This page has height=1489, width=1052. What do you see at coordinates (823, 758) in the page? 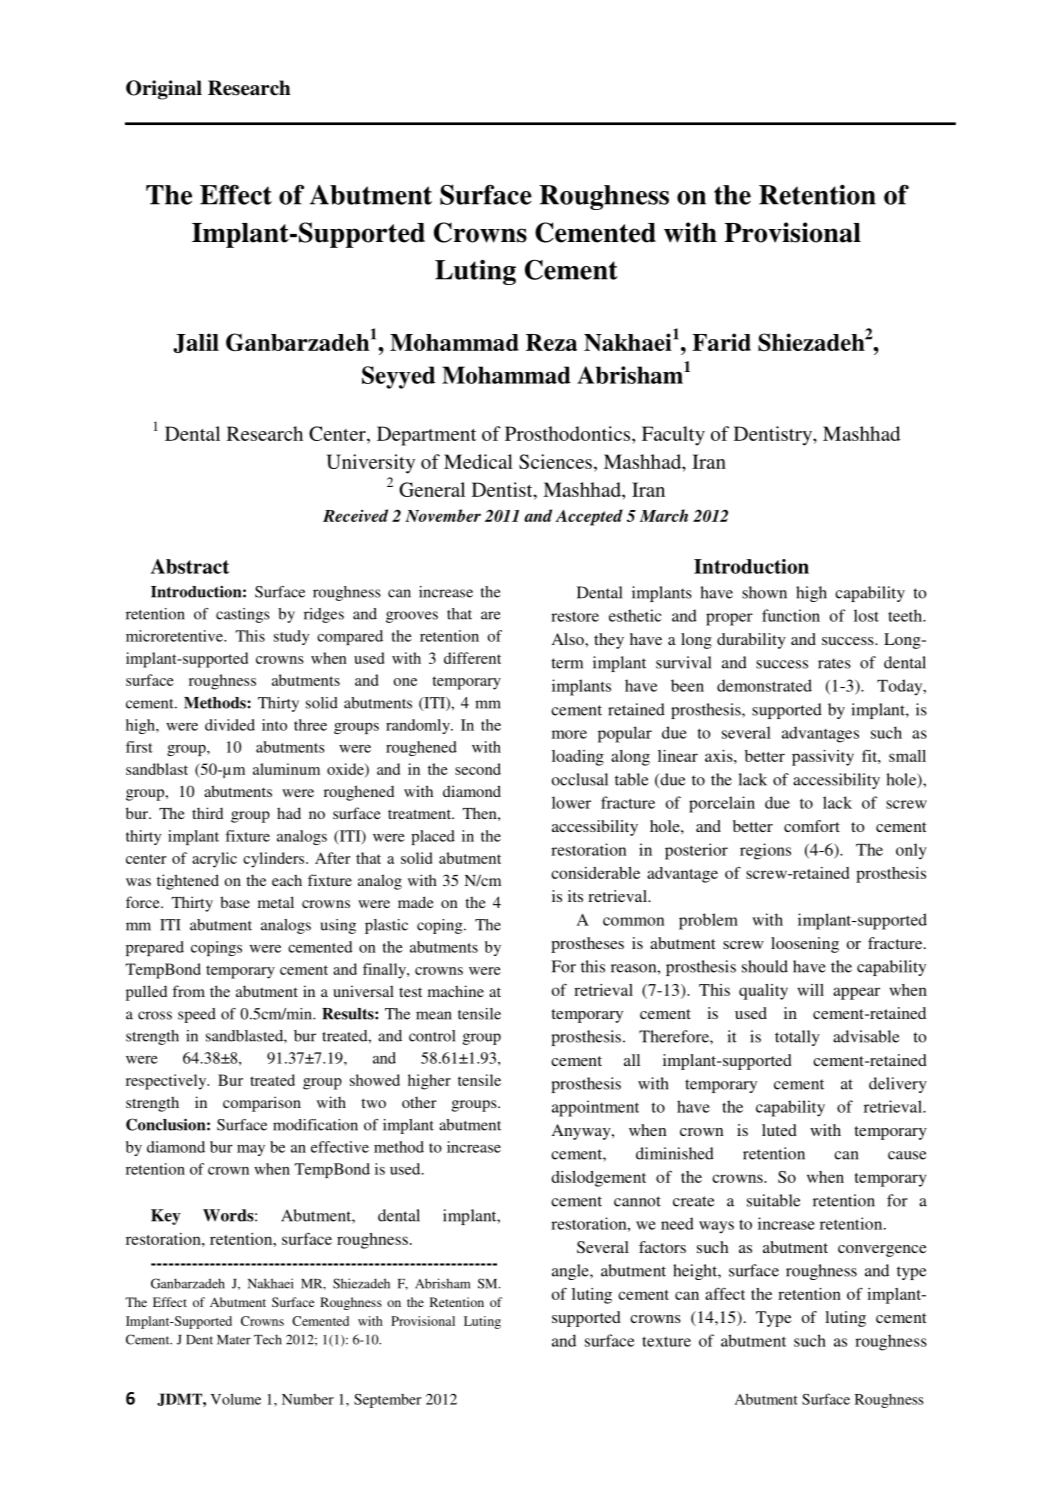
I see `passivity` at bounding box center [823, 758].
